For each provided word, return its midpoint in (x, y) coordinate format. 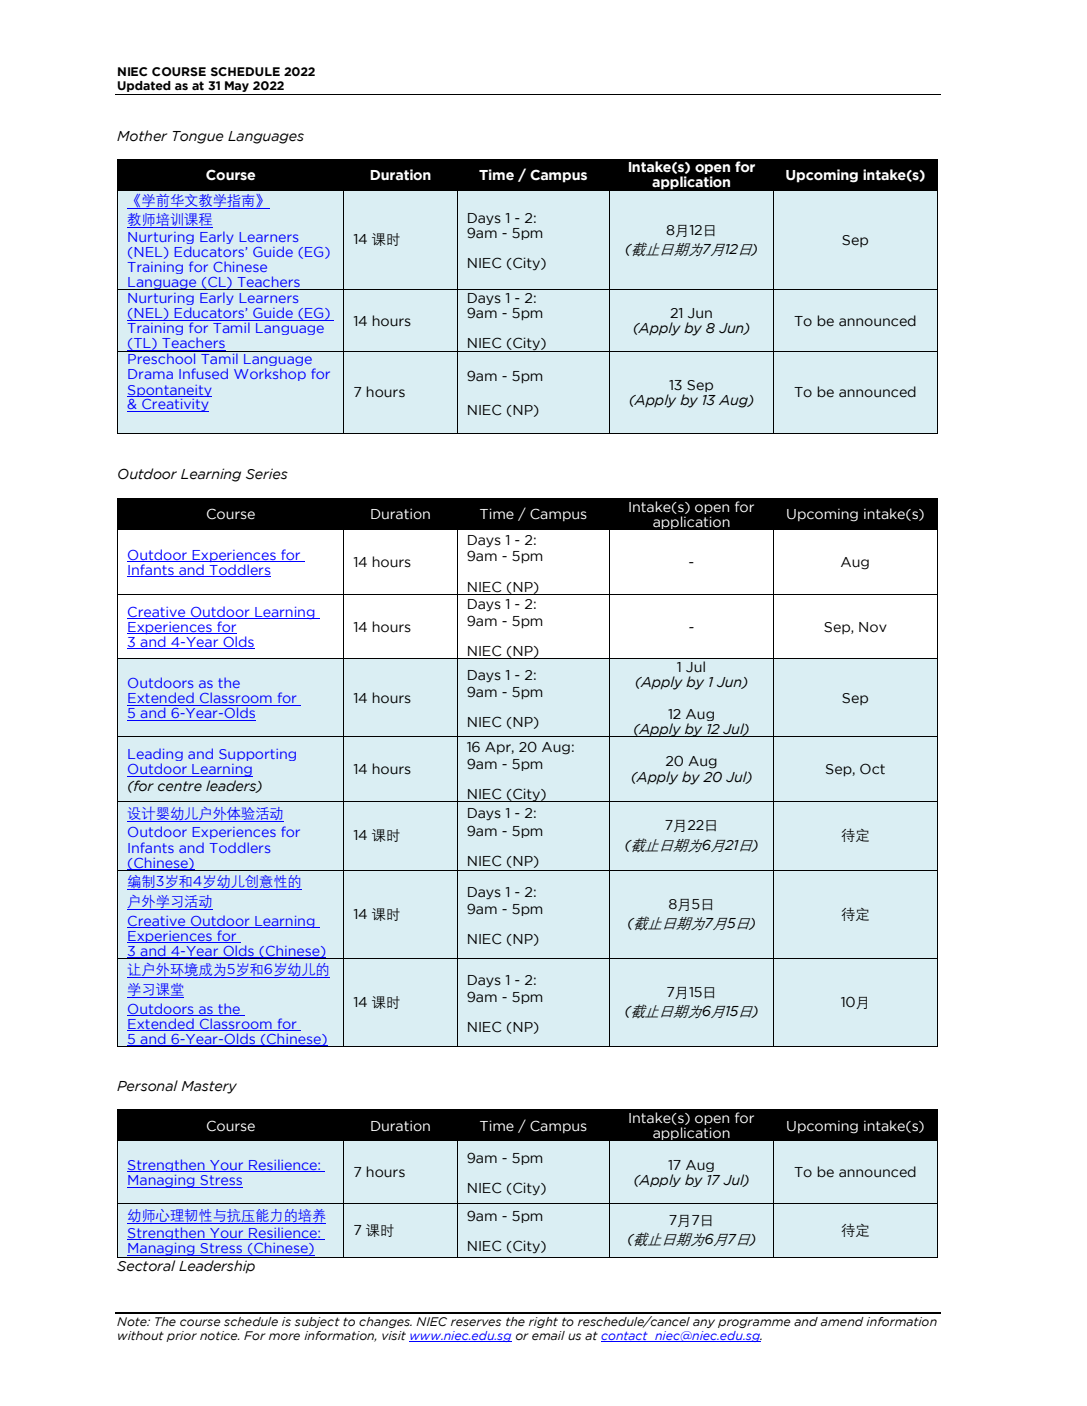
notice (220, 1335)
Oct (872, 769)
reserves (476, 1322)
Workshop (270, 374)
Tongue (198, 137)
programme (754, 1323)
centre (180, 786)
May (237, 86)
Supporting (257, 755)
